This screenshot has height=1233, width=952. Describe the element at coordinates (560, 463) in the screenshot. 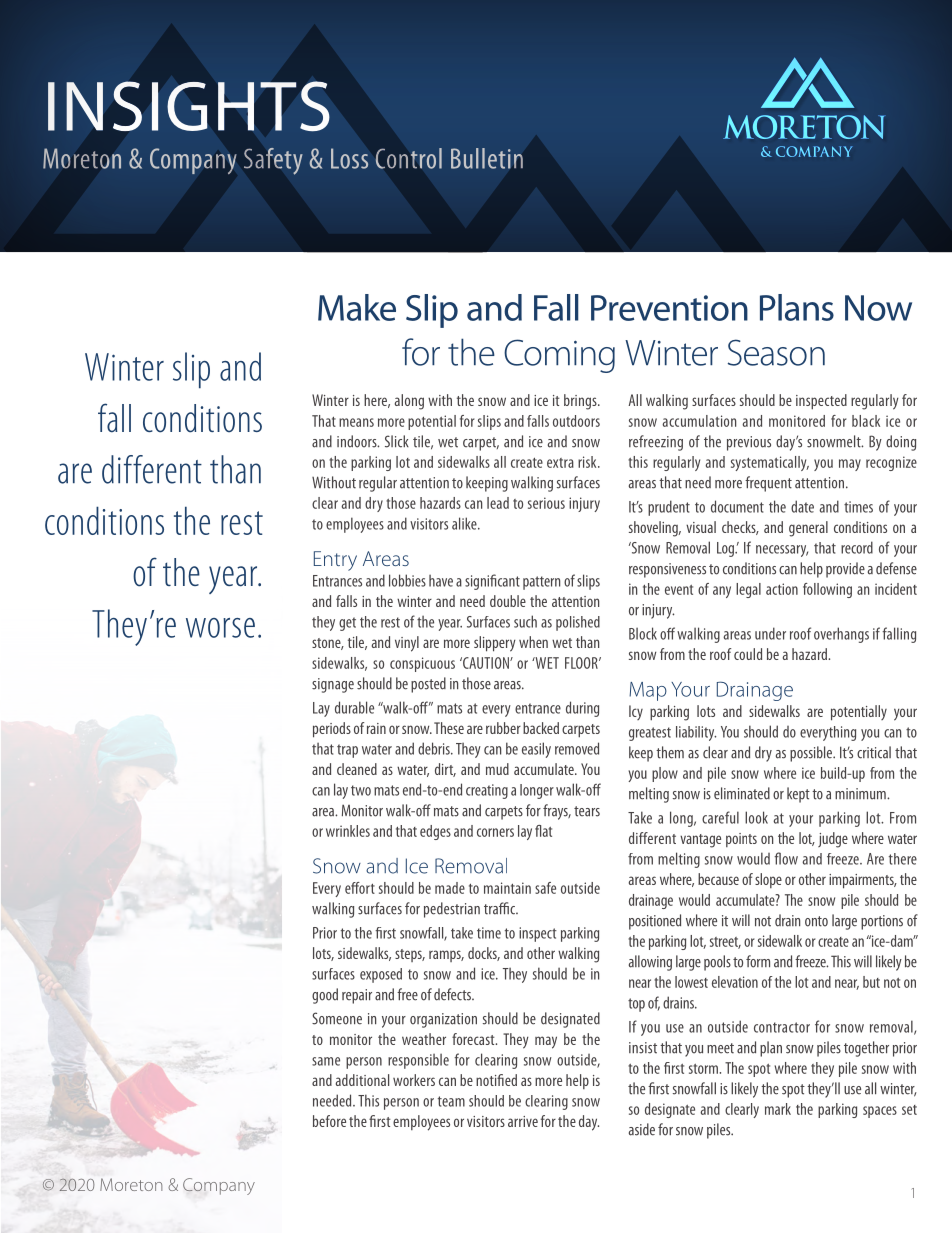

I see `extra` at that location.
